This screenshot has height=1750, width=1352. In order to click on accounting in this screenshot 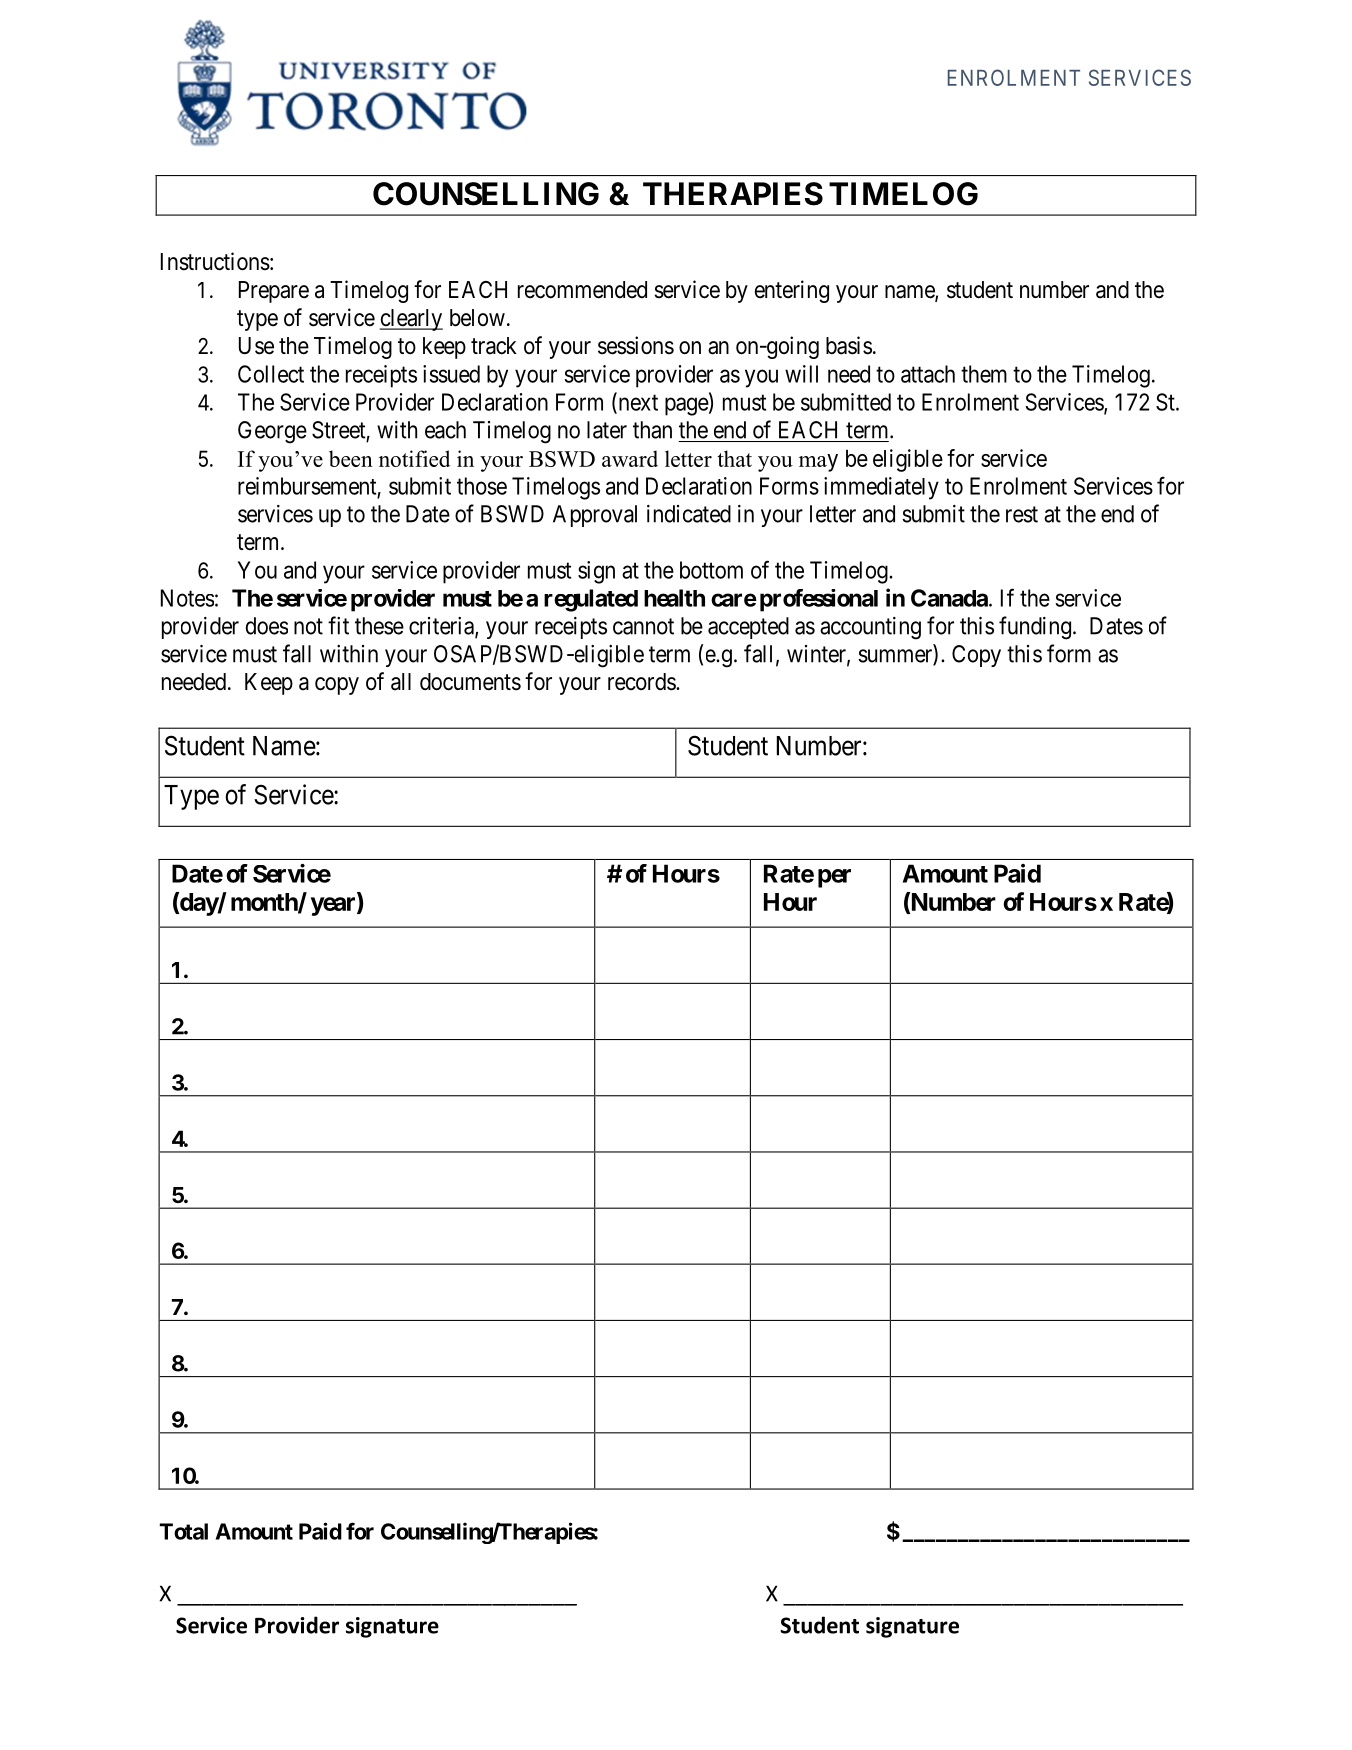, I will do `click(870, 628)`.
